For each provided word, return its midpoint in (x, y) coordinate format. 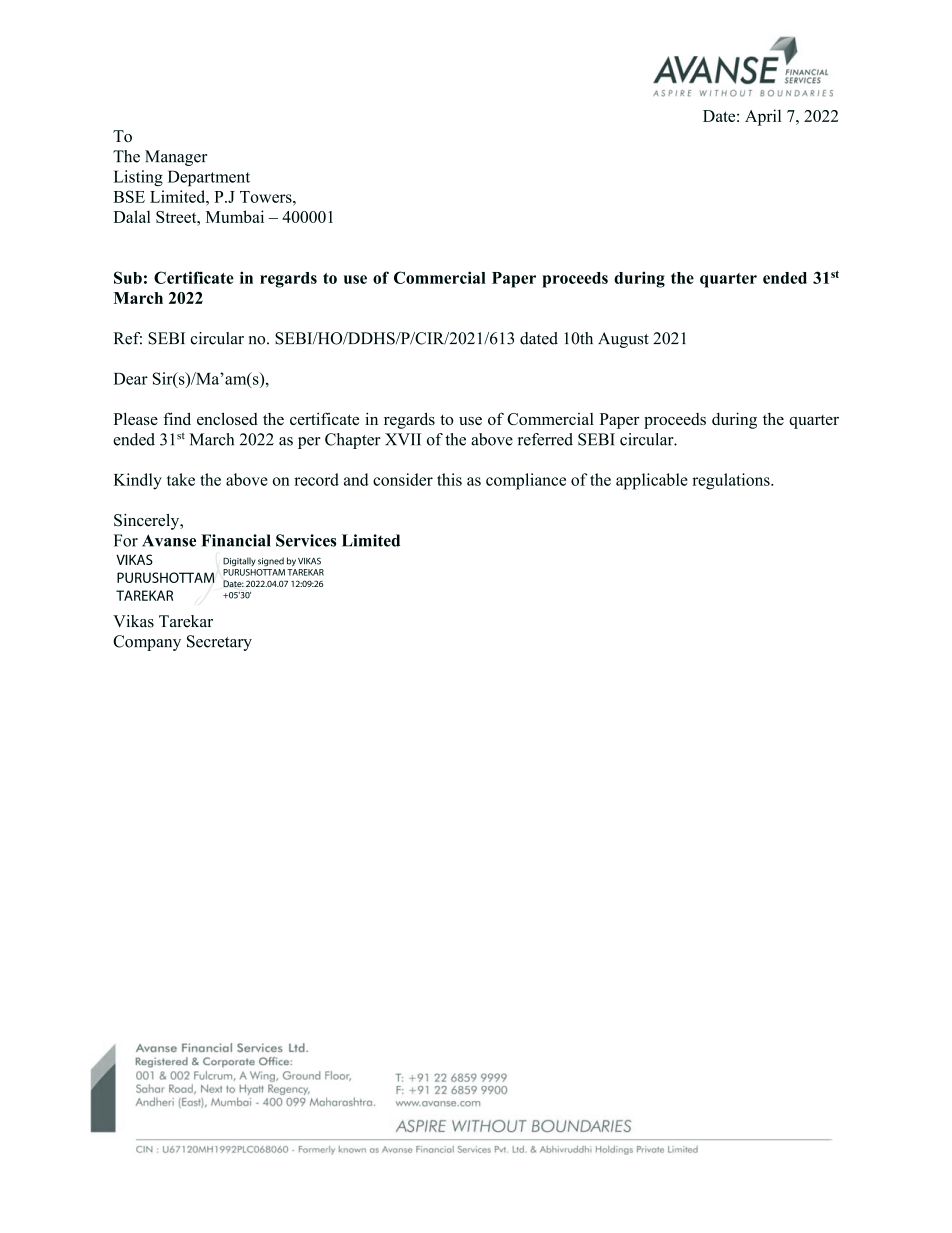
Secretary (219, 643)
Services (306, 540)
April (763, 117)
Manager (176, 158)
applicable (652, 481)
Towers (267, 197)
